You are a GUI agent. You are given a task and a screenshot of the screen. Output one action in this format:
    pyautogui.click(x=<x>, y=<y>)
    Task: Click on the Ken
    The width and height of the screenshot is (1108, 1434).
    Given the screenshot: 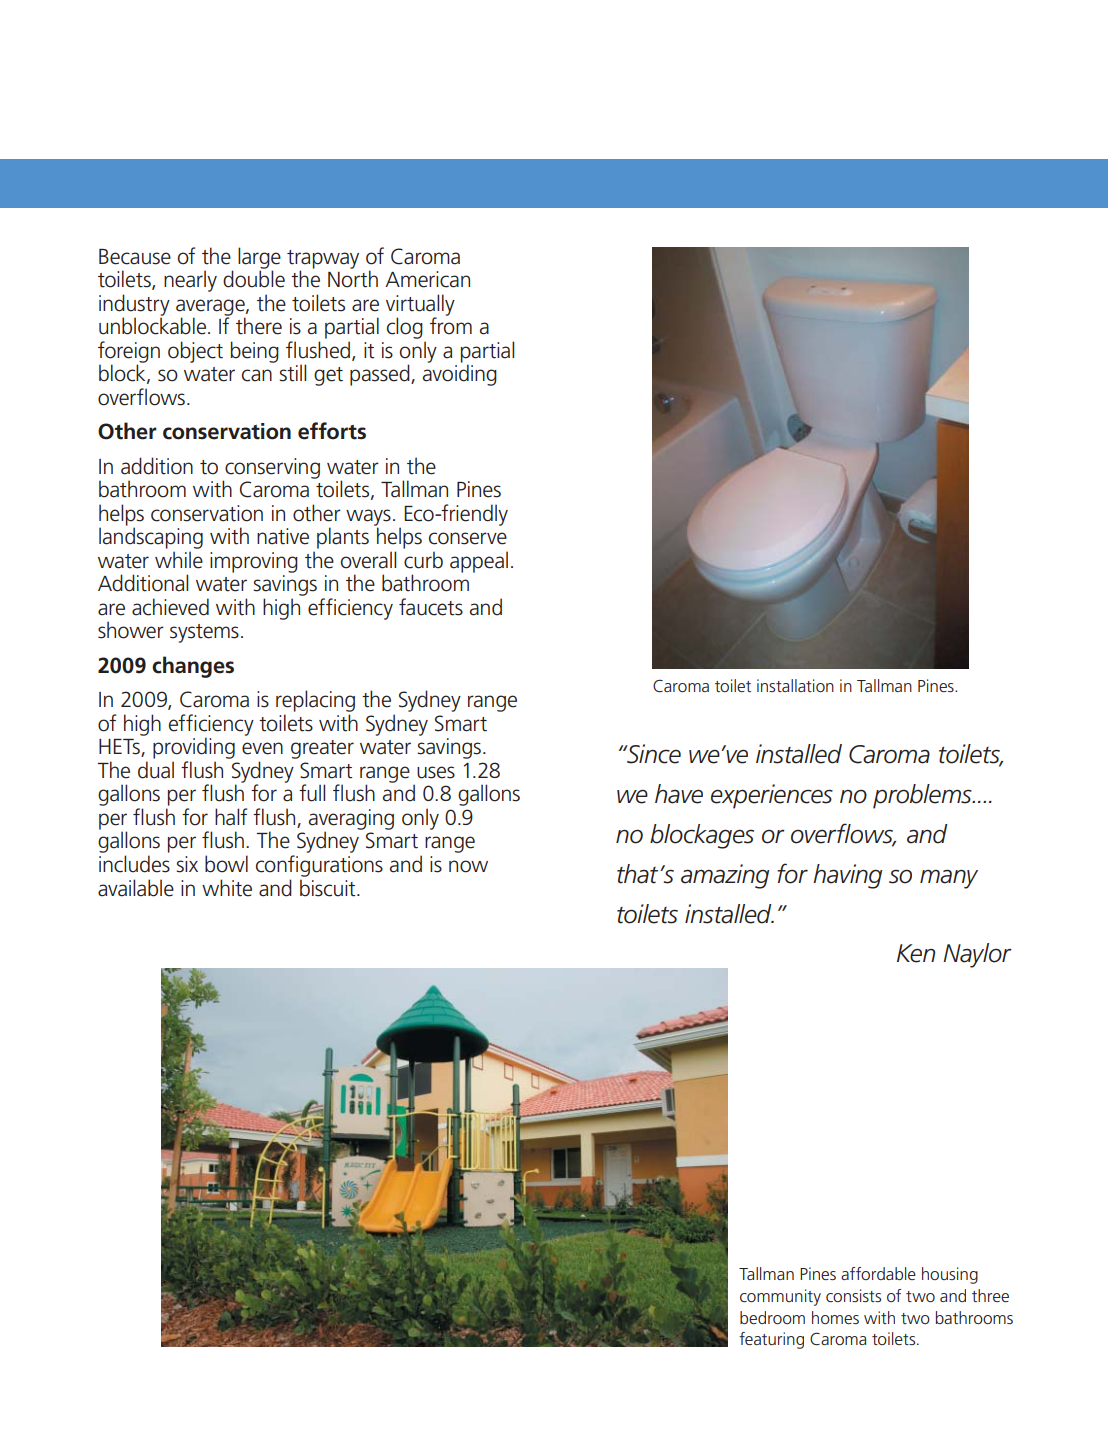 What is the action you would take?
    pyautogui.click(x=916, y=953)
